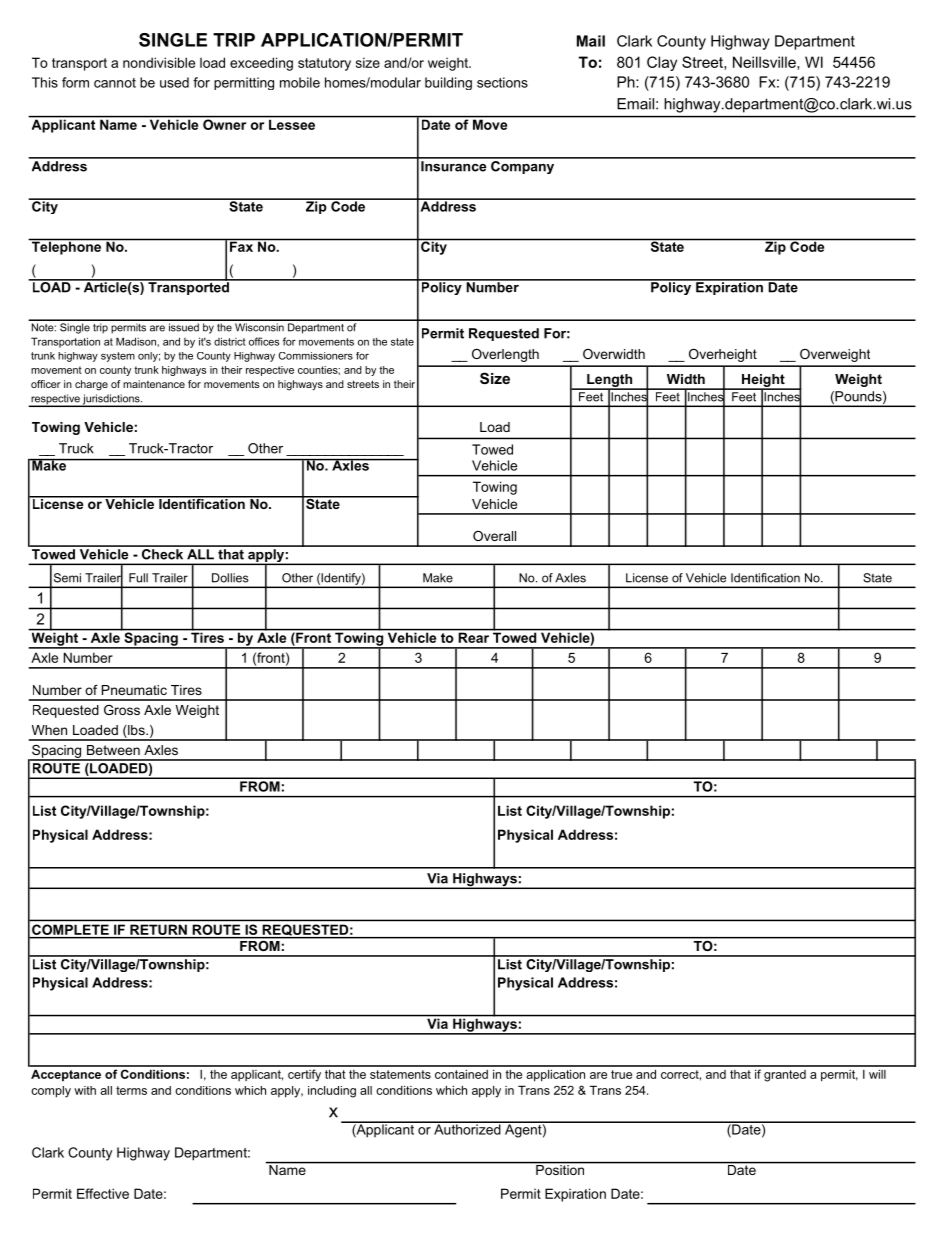 This screenshot has width=952, height=1233. I want to click on Dollies, so click(230, 578).
